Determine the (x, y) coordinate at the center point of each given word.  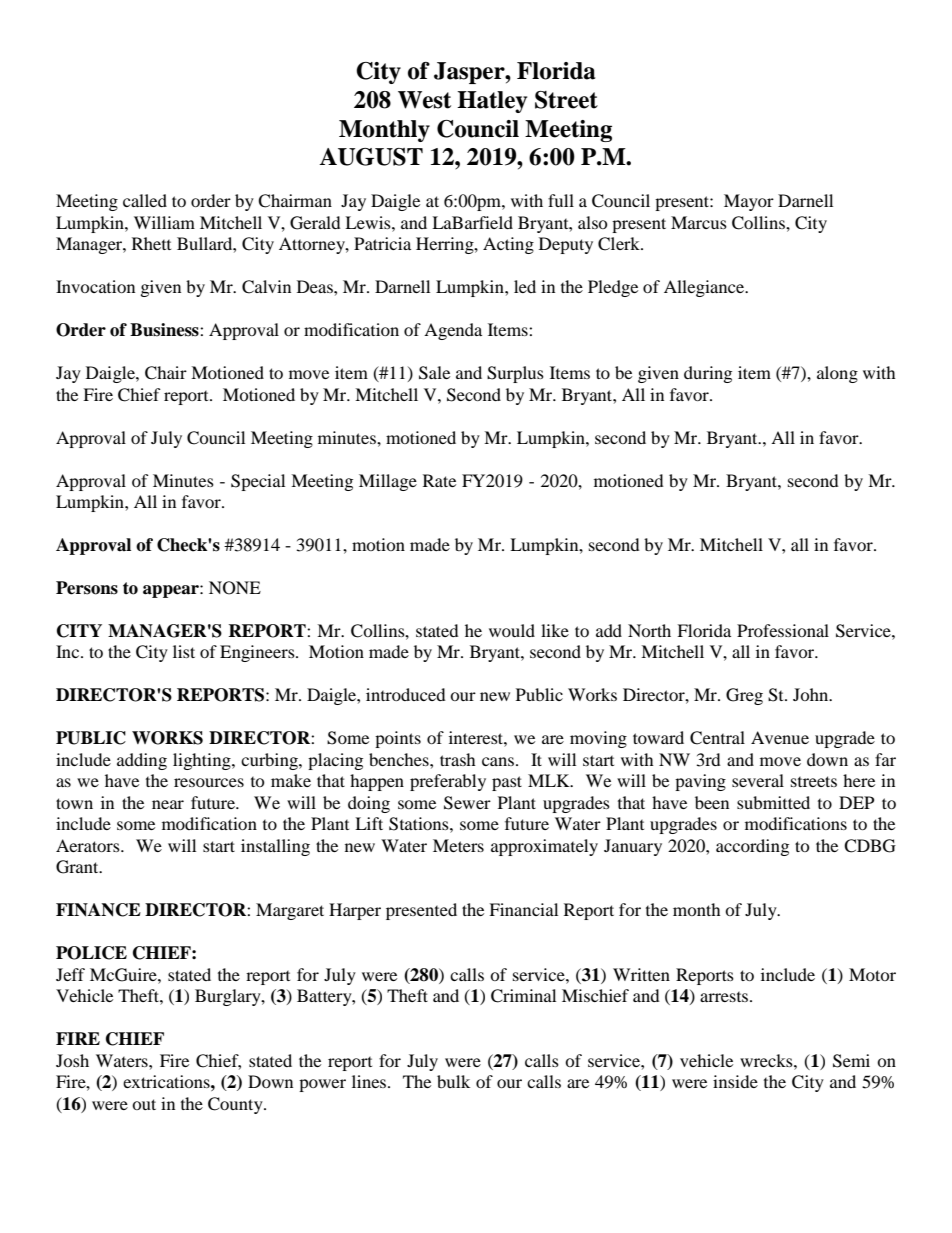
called (145, 200)
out (144, 1104)
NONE (235, 588)
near (168, 804)
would (512, 630)
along (837, 374)
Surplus (515, 374)
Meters (458, 845)
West (424, 100)
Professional (783, 630)
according (752, 847)
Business (165, 330)
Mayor (749, 202)
